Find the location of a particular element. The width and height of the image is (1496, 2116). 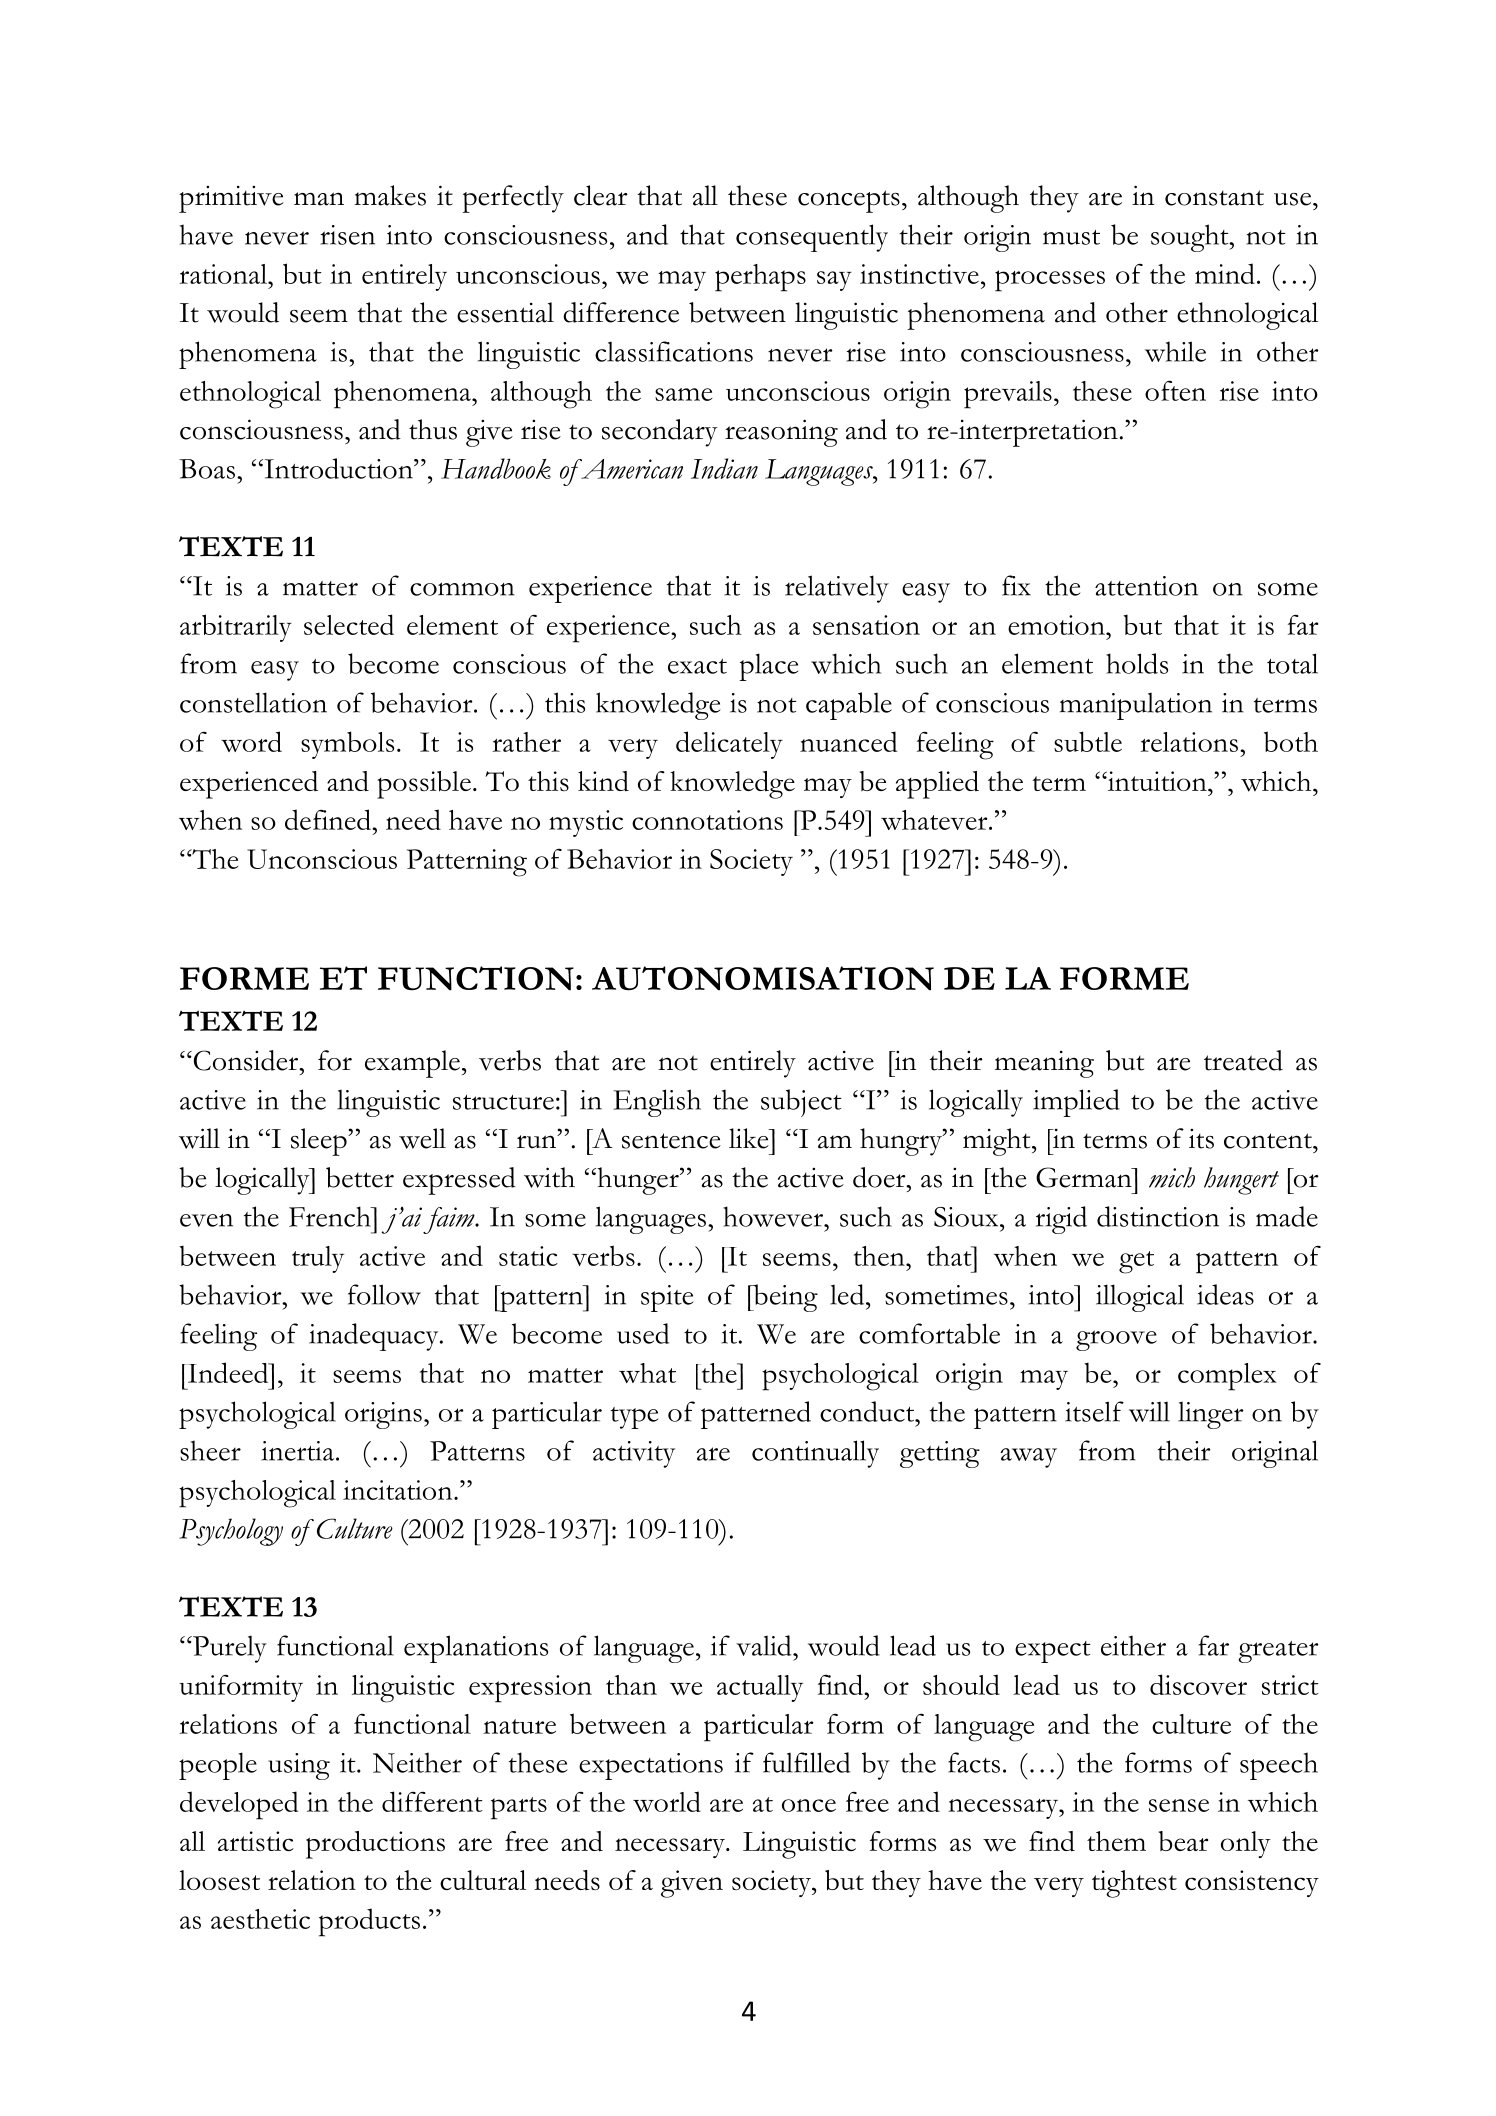

makes is located at coordinates (390, 195).
